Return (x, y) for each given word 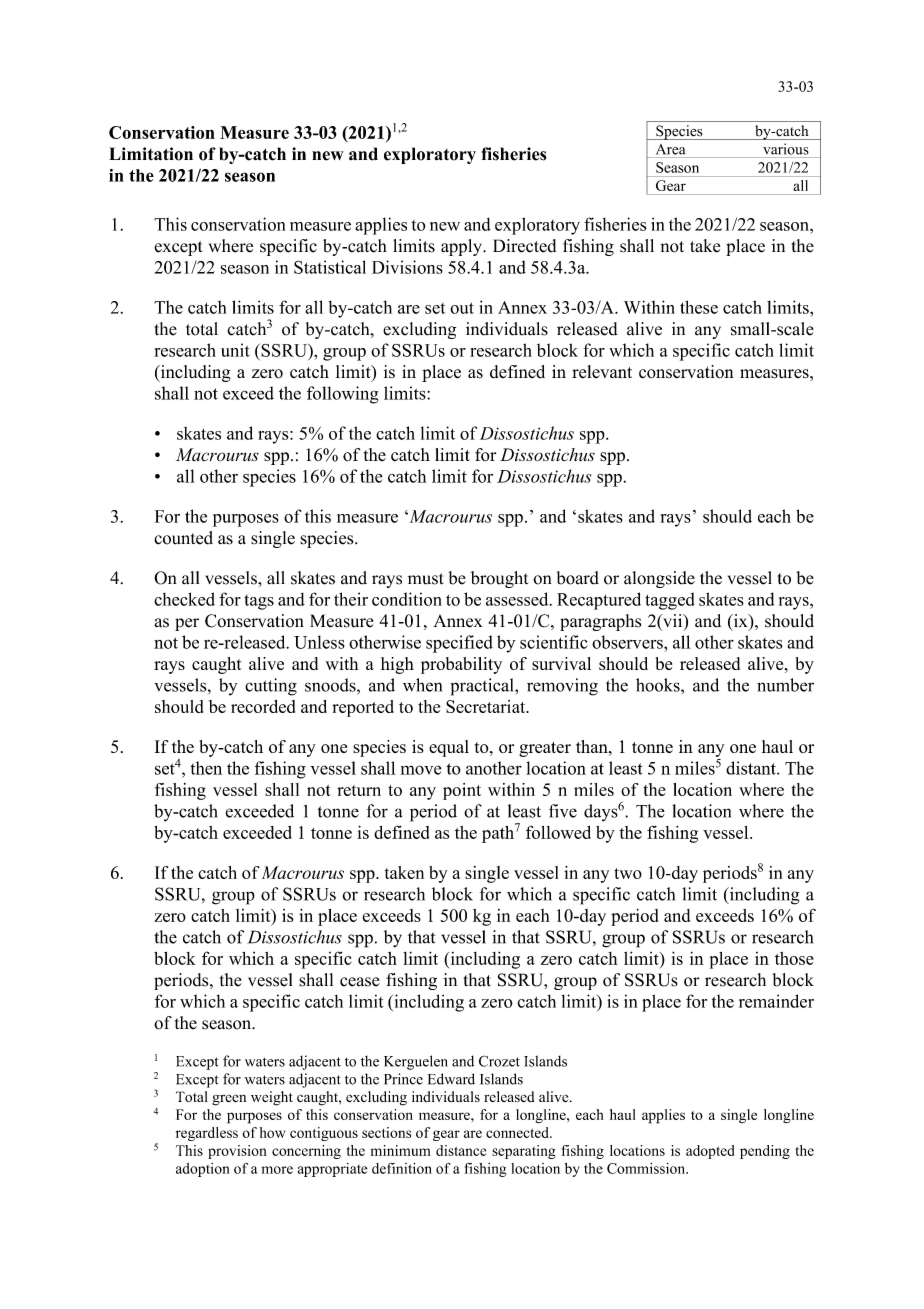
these (699, 307)
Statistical (330, 267)
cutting (271, 687)
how (272, 1132)
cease (360, 982)
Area (670, 149)
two (628, 873)
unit (235, 350)
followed (558, 832)
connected (518, 1132)
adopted (710, 1152)
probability (461, 665)
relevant (602, 372)
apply (462, 247)
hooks (659, 685)
